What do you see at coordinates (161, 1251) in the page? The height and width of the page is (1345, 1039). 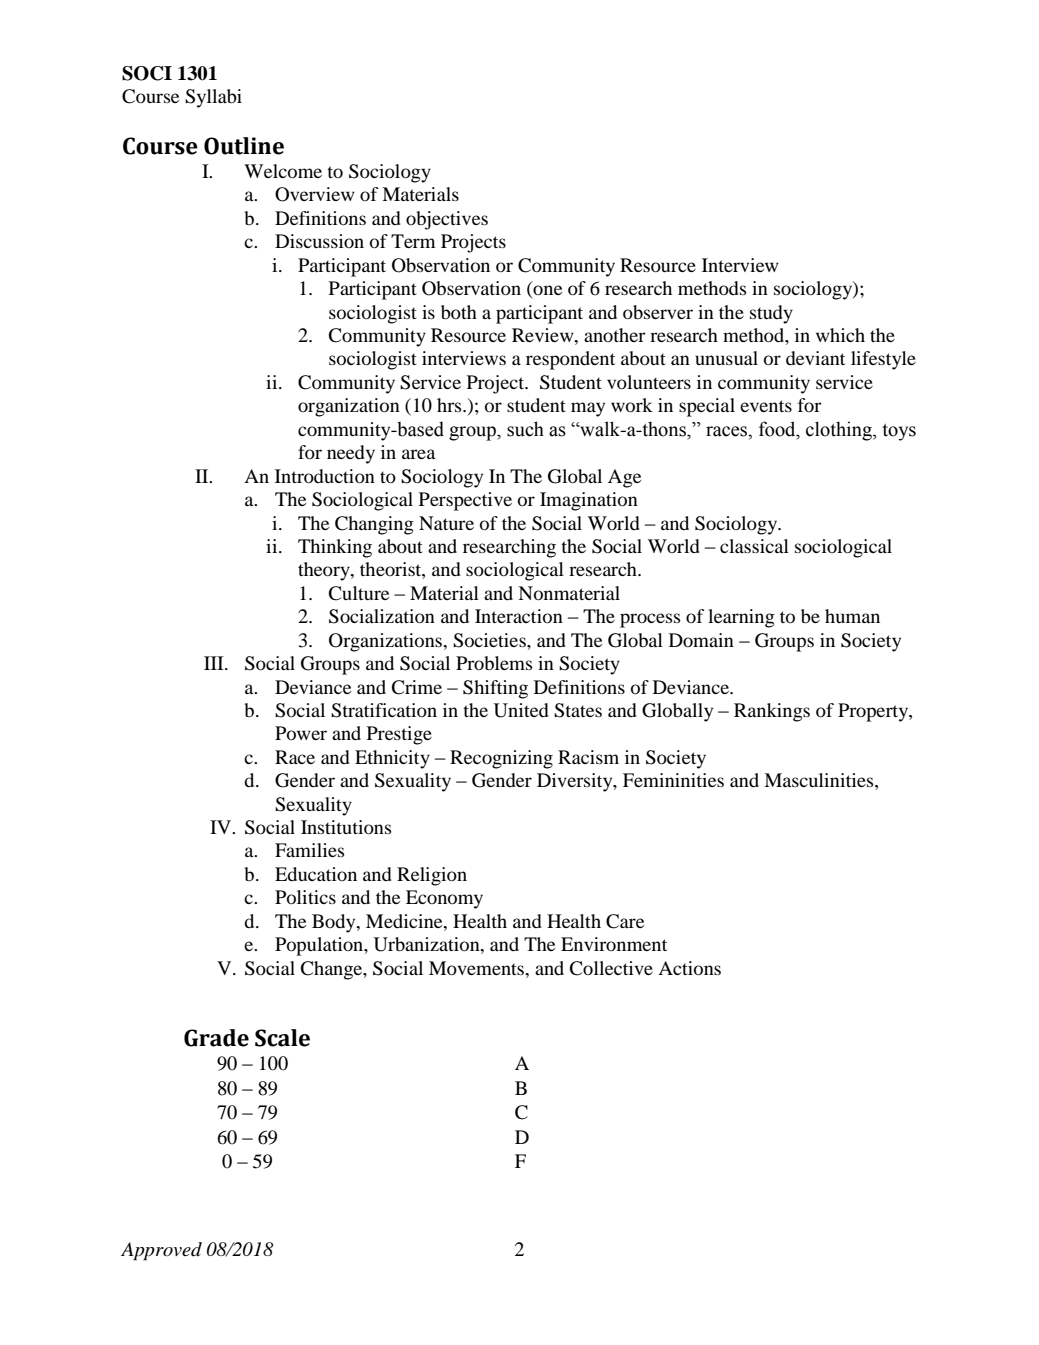 I see `Approved` at bounding box center [161, 1251].
